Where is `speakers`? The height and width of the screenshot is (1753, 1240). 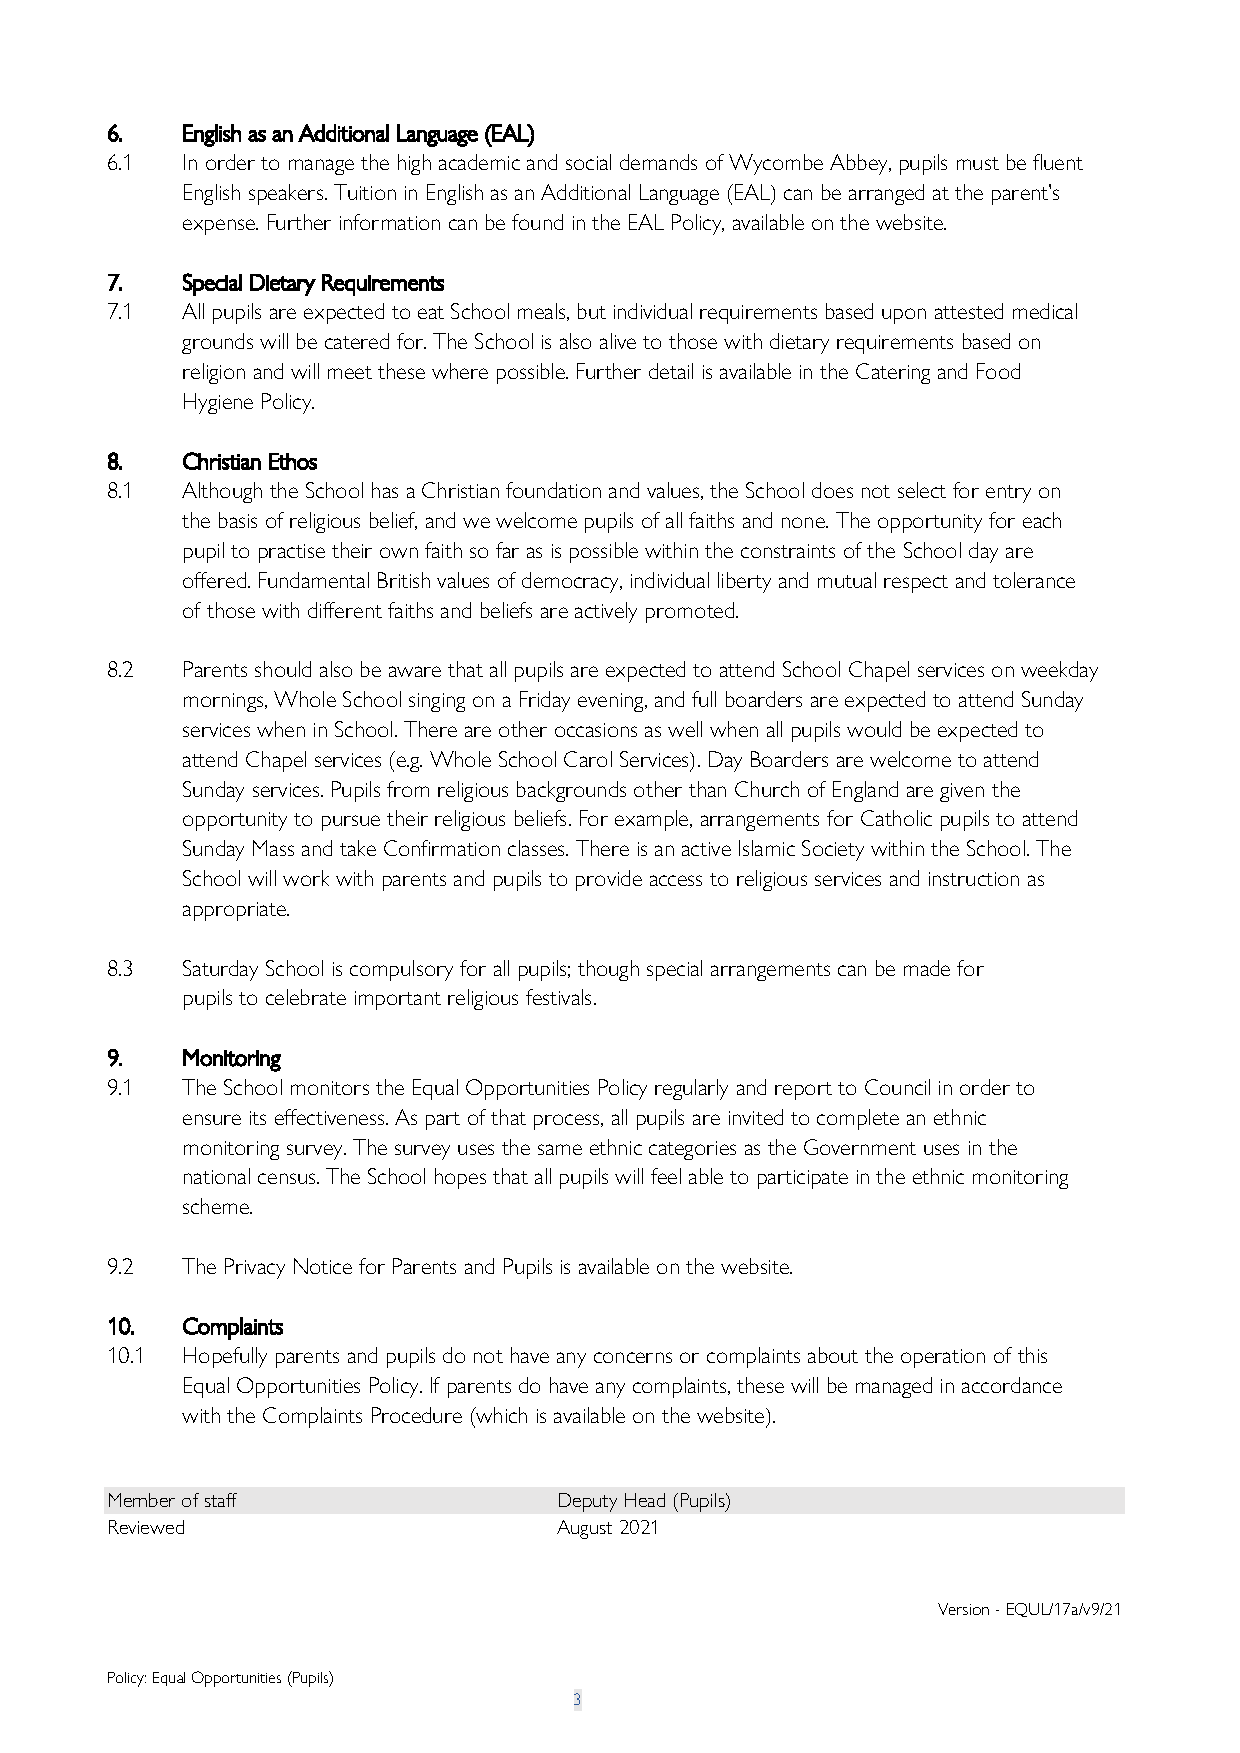 speakers is located at coordinates (287, 194).
